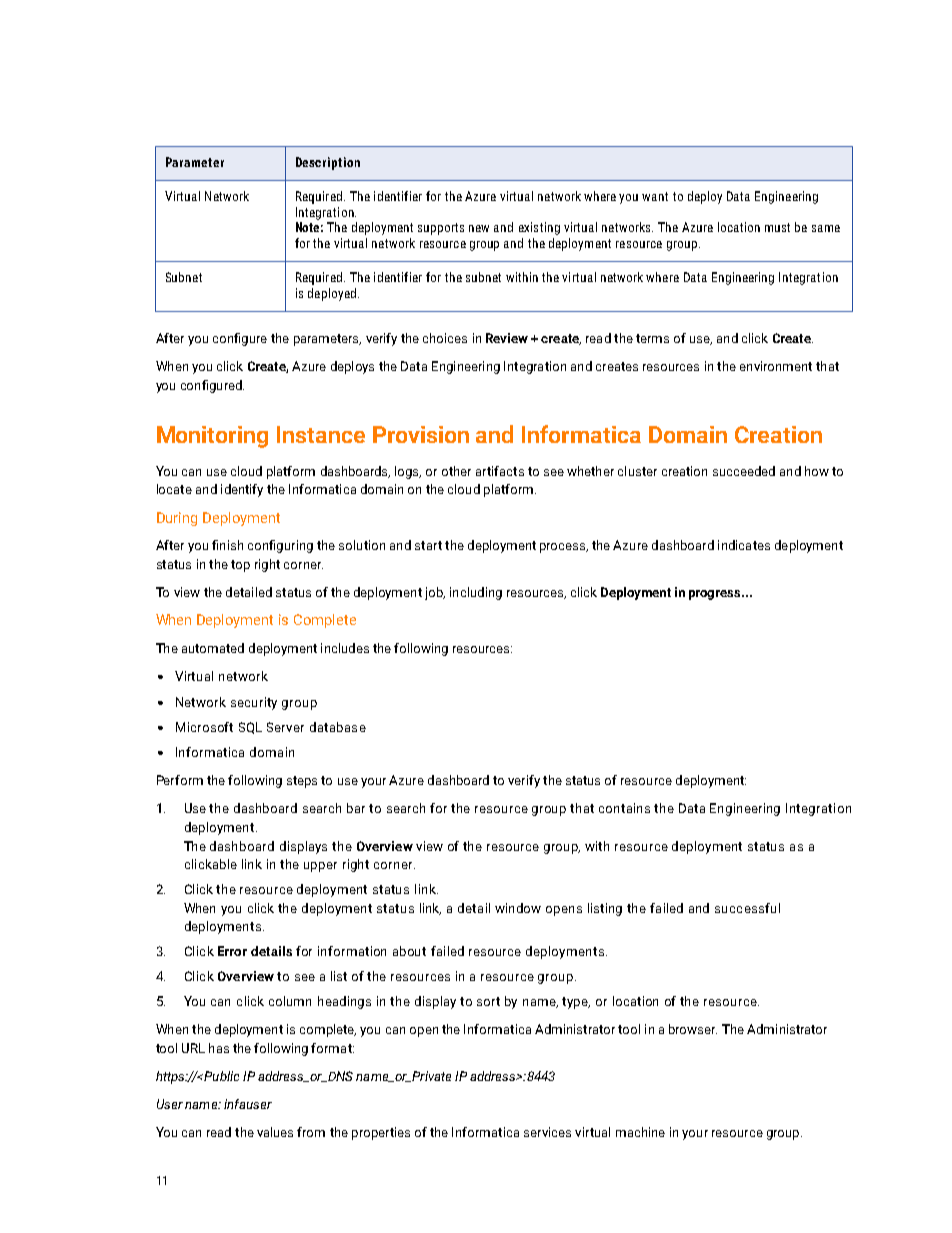 The height and width of the image is (1233, 952). Describe the element at coordinates (777, 227) in the image. I see `must` at that location.
